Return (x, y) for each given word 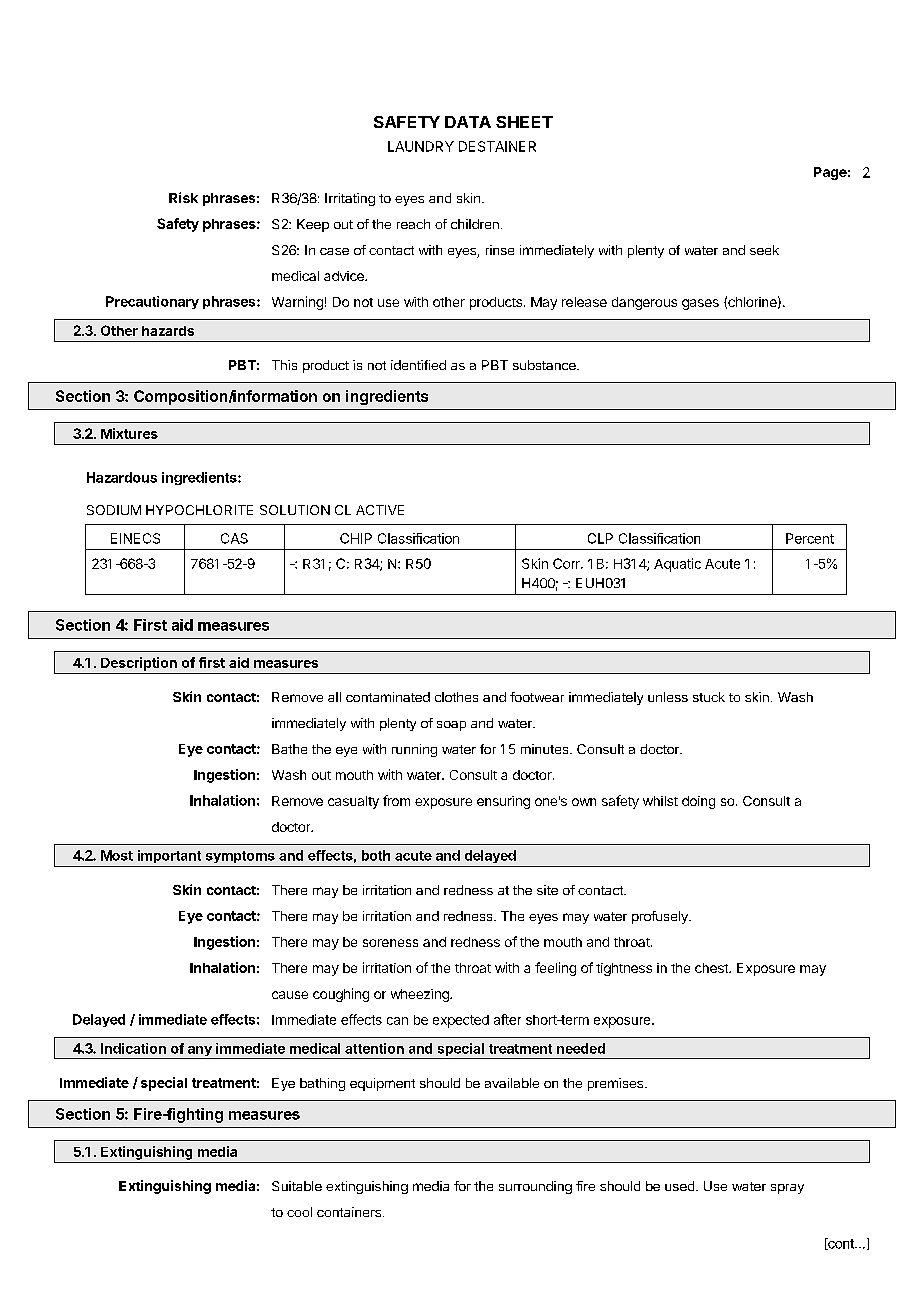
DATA (468, 122)
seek (764, 250)
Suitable (297, 1186)
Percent (810, 538)
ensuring (503, 802)
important (169, 856)
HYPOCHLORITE (199, 510)
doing (698, 802)
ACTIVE (380, 510)
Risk (183, 197)
